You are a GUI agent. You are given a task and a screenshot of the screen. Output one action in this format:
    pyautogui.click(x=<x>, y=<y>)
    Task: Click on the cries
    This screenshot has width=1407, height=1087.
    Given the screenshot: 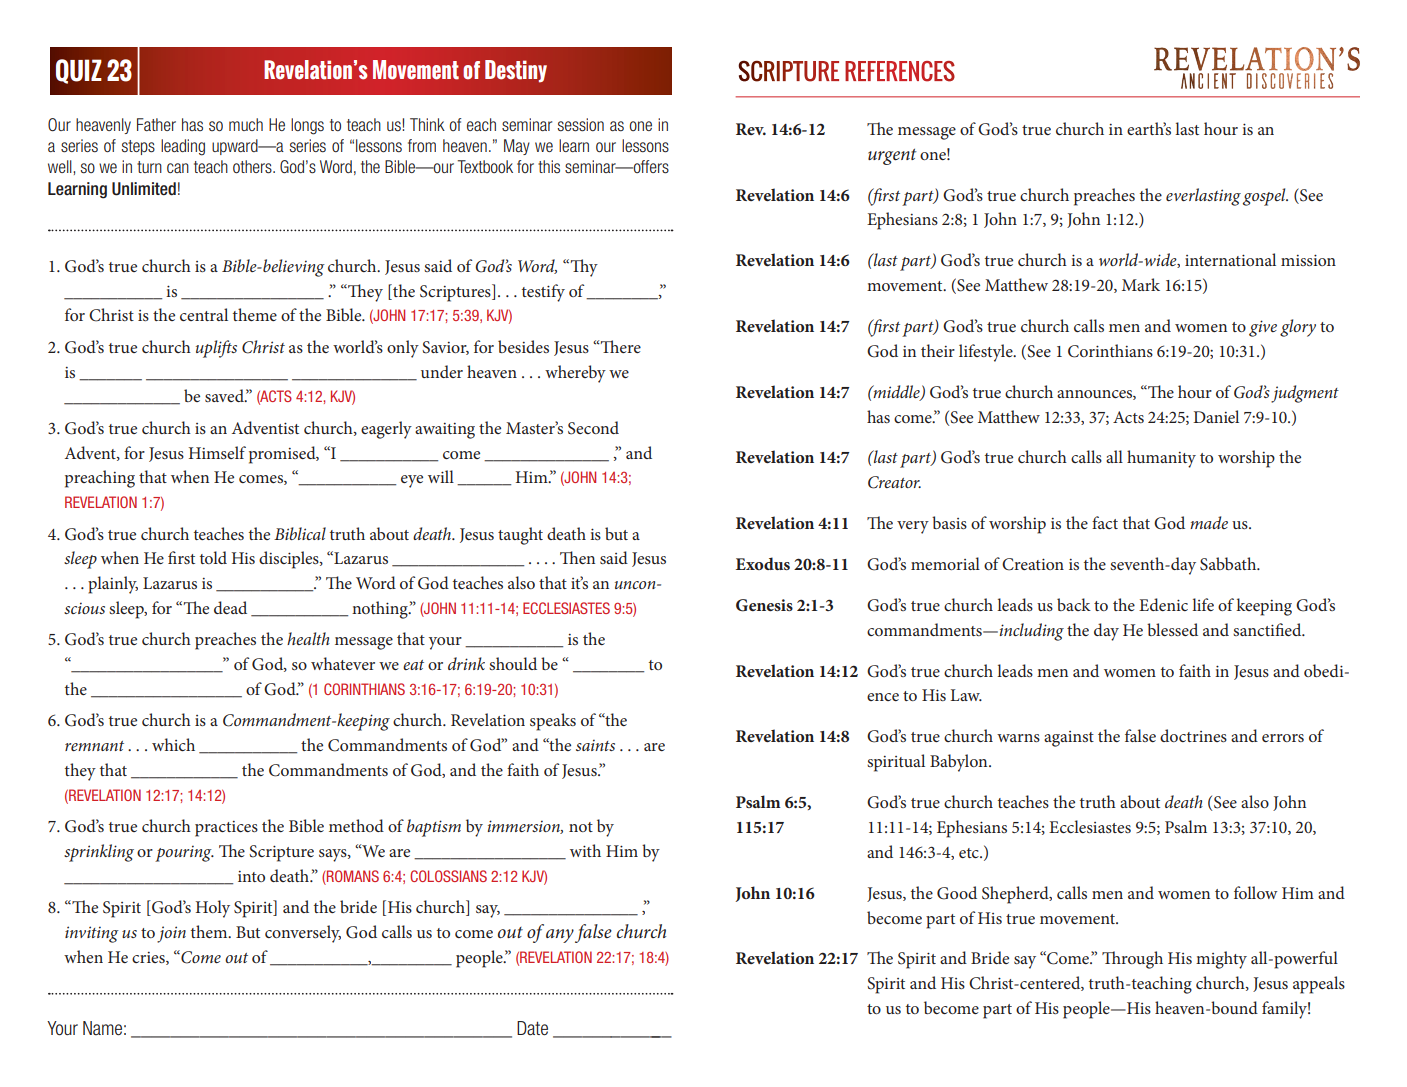 What is the action you would take?
    pyautogui.click(x=149, y=958)
